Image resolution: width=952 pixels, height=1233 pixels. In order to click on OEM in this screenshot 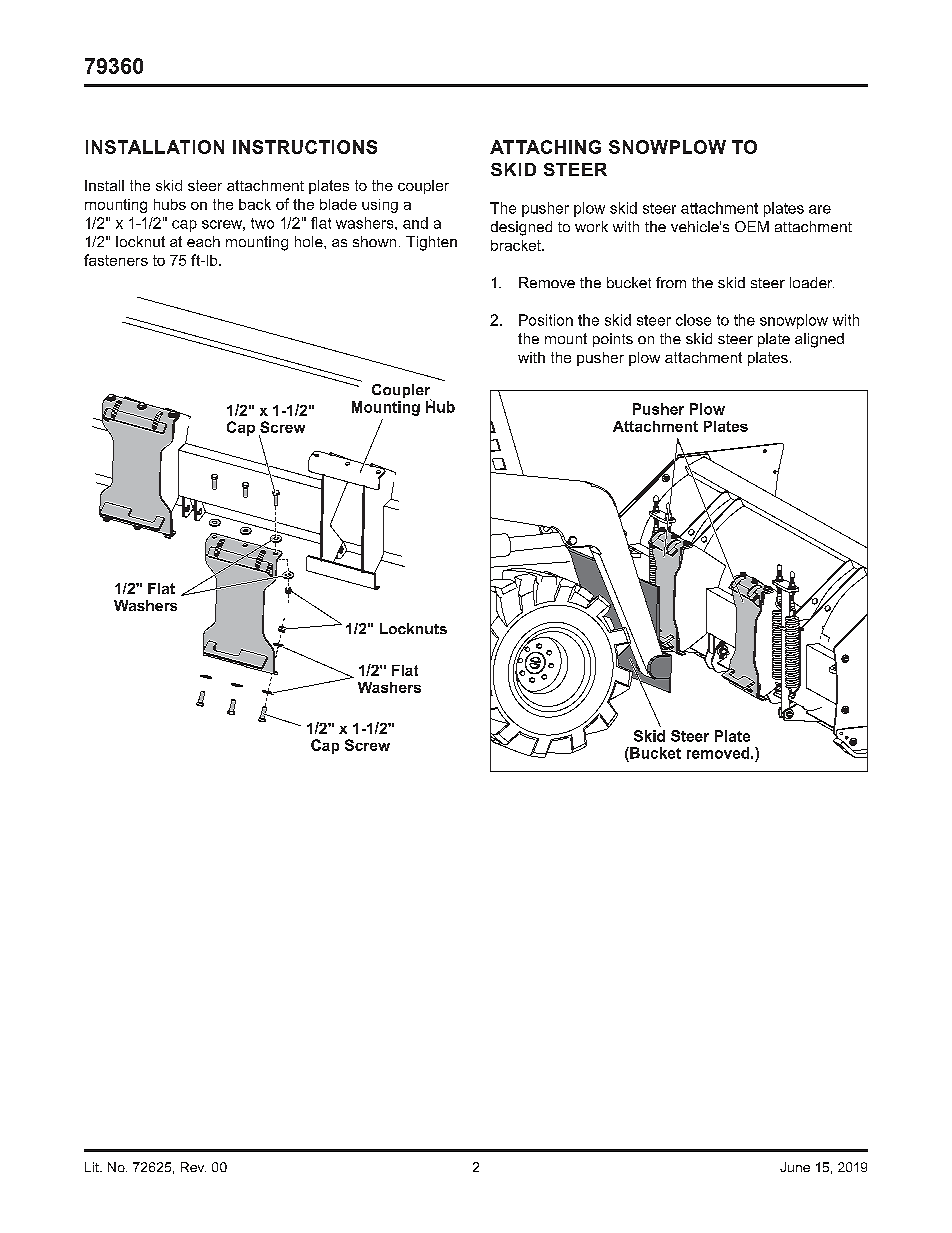, I will do `click(752, 226)`.
